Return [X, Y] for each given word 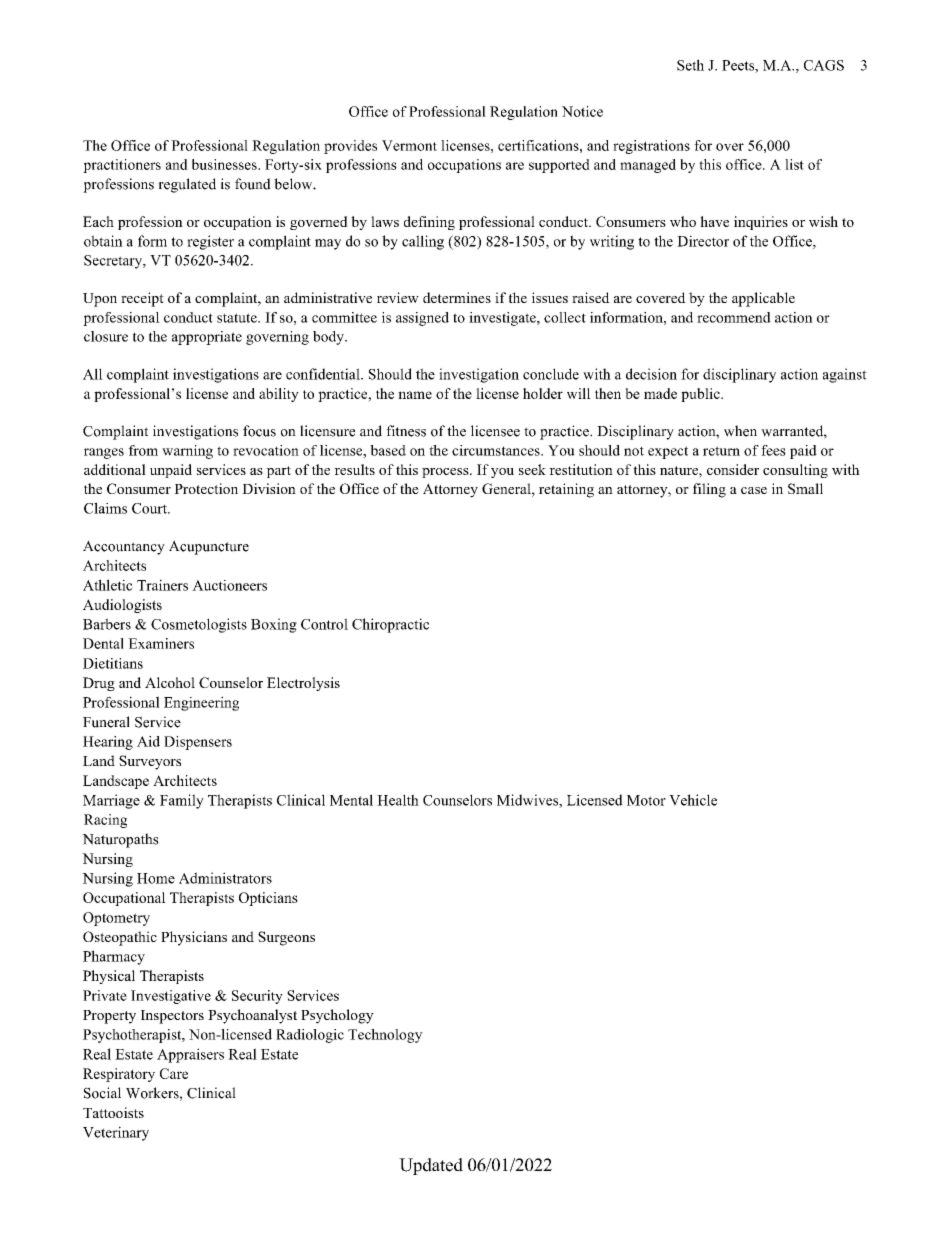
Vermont [409, 145]
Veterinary [116, 1133]
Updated [431, 1166]
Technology [385, 1036]
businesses [225, 164]
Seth [690, 65]
